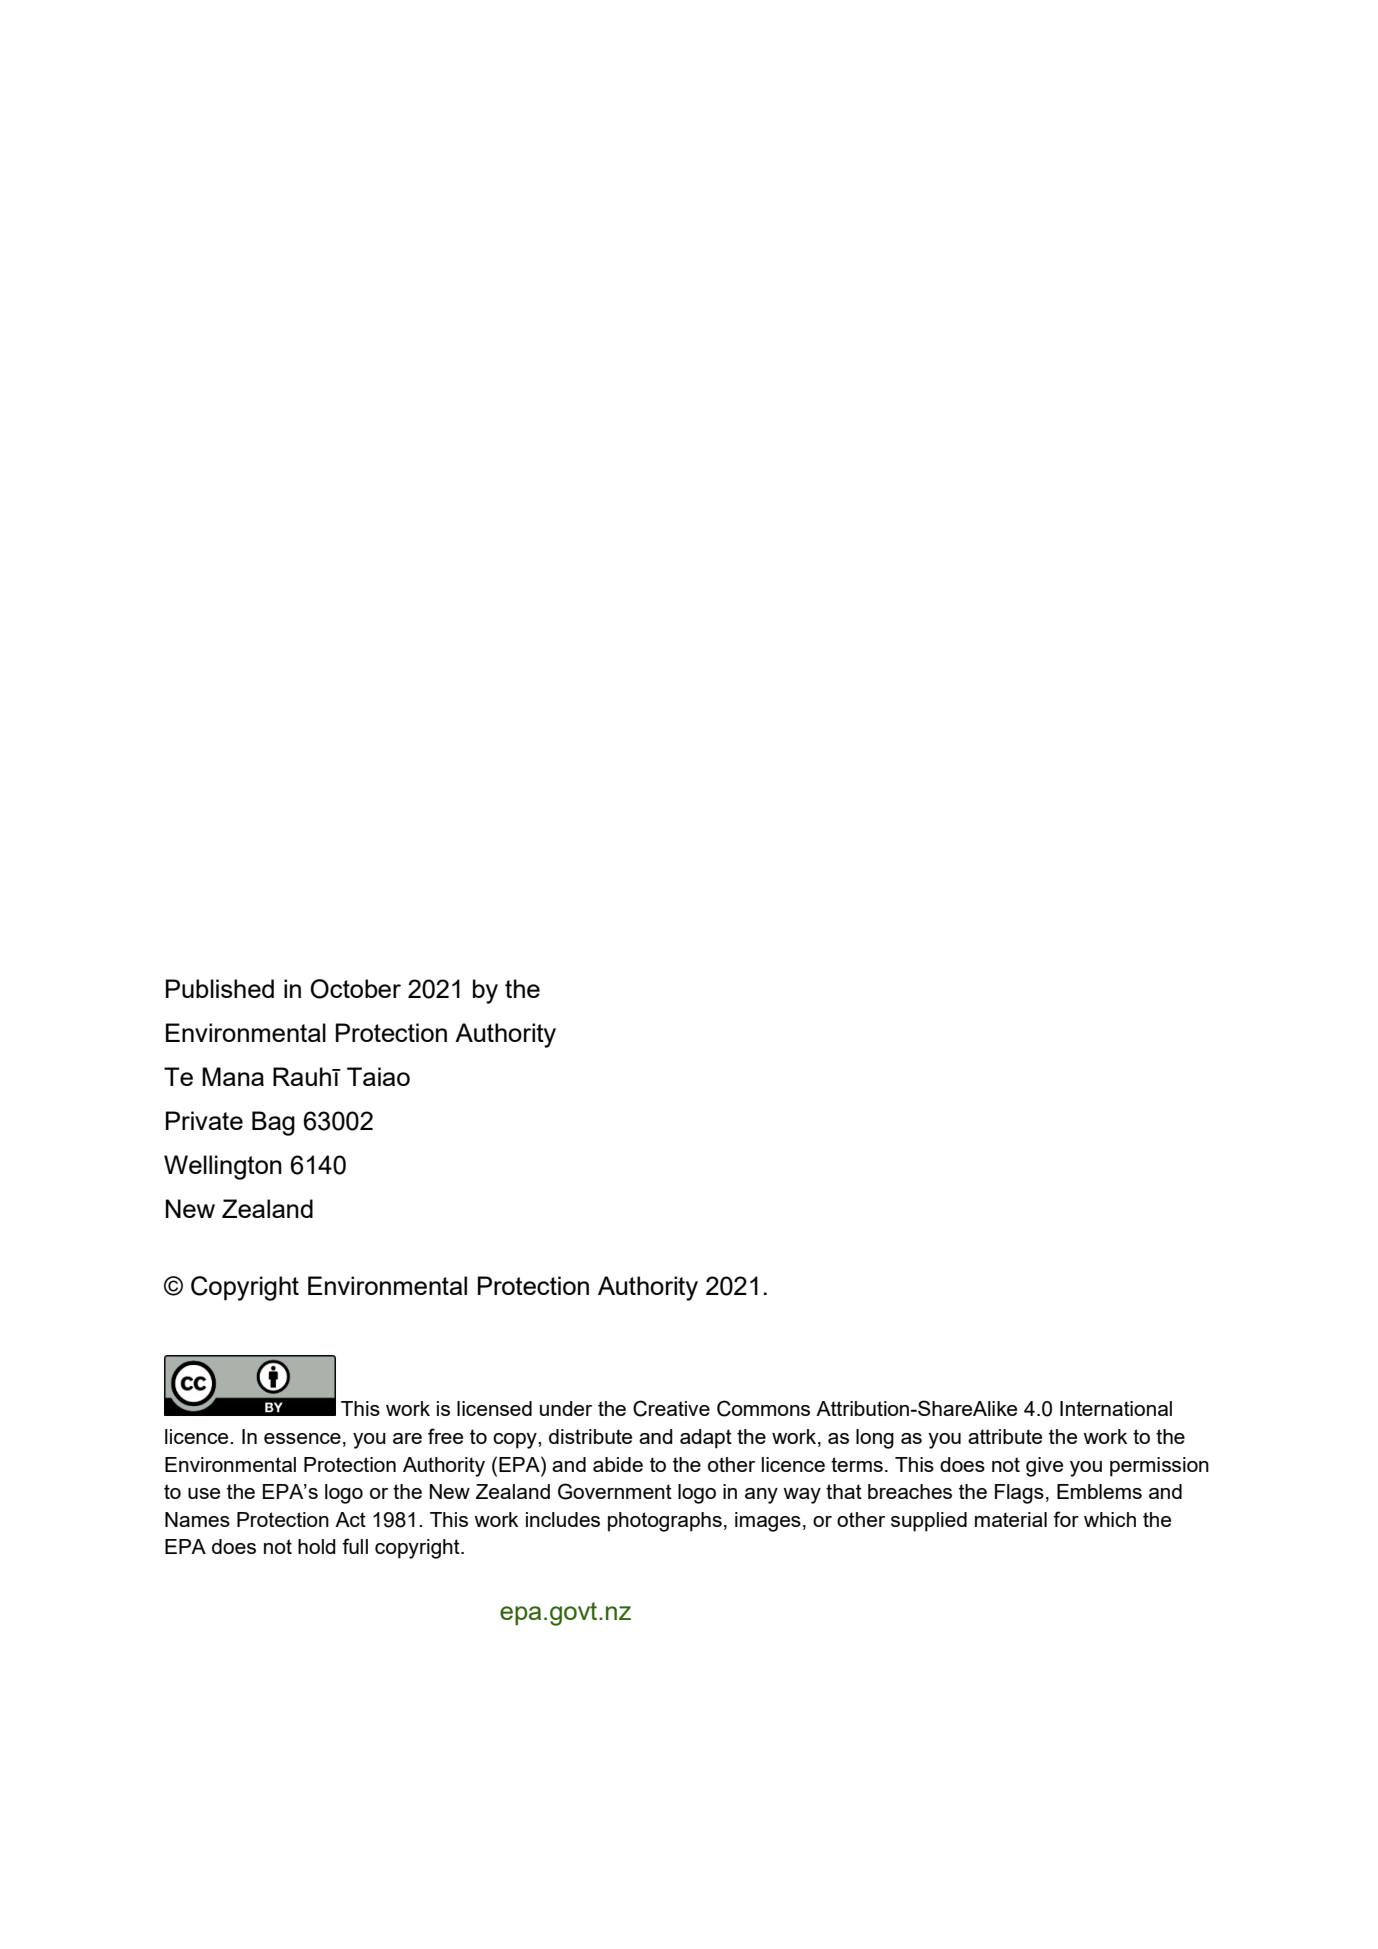 Image resolution: width=1378 pixels, height=1949 pixels. I want to click on Creative, so click(671, 1408).
